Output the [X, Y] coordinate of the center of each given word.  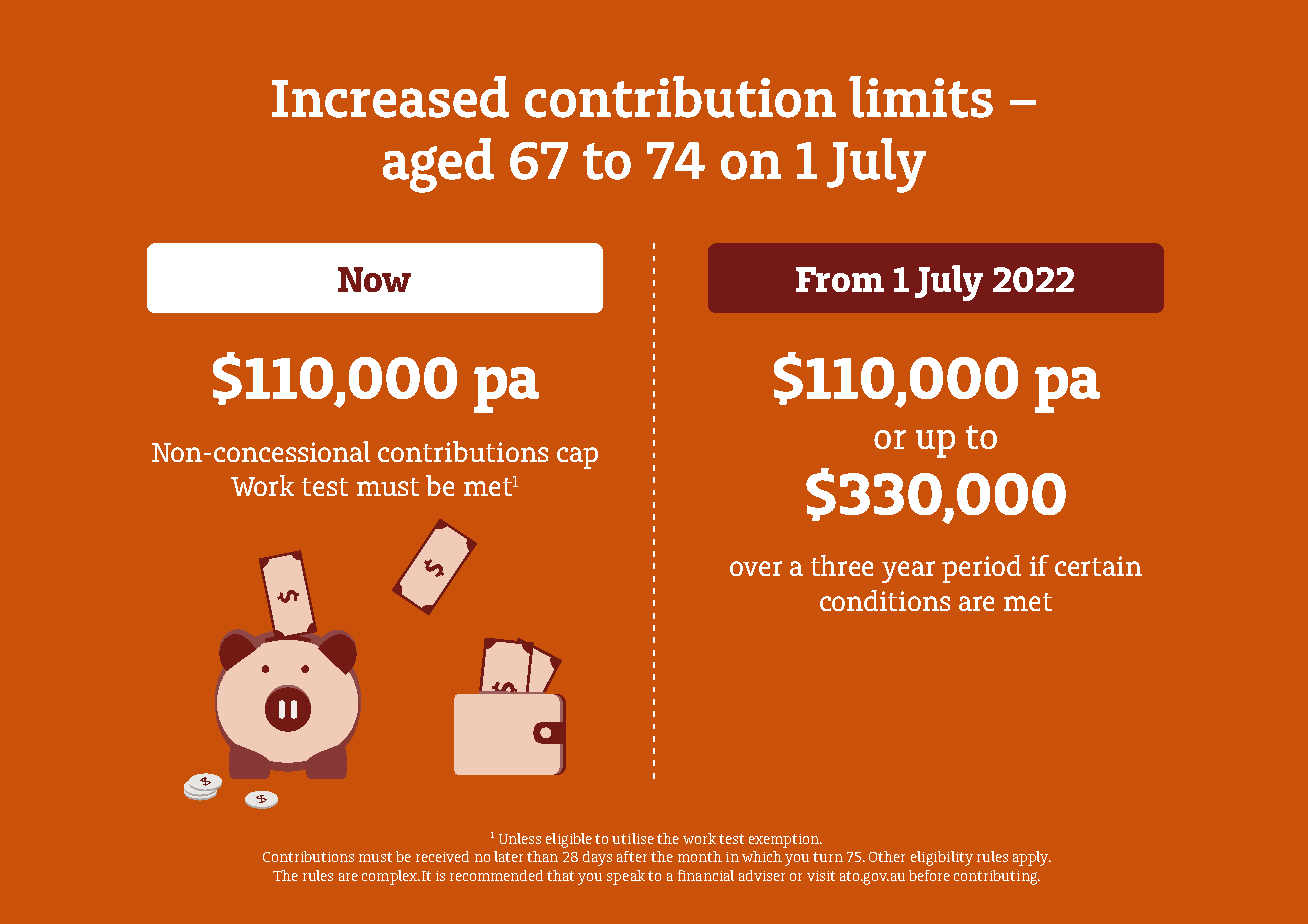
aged [438, 165]
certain [1098, 566]
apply [1032, 858]
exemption [785, 841]
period [981, 569]
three [842, 565]
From [840, 279]
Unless [520, 838]
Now [374, 279]
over [756, 568]
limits [921, 97]
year [908, 572]
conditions [885, 600]
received [442, 856]
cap [577, 458]
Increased [390, 97]
